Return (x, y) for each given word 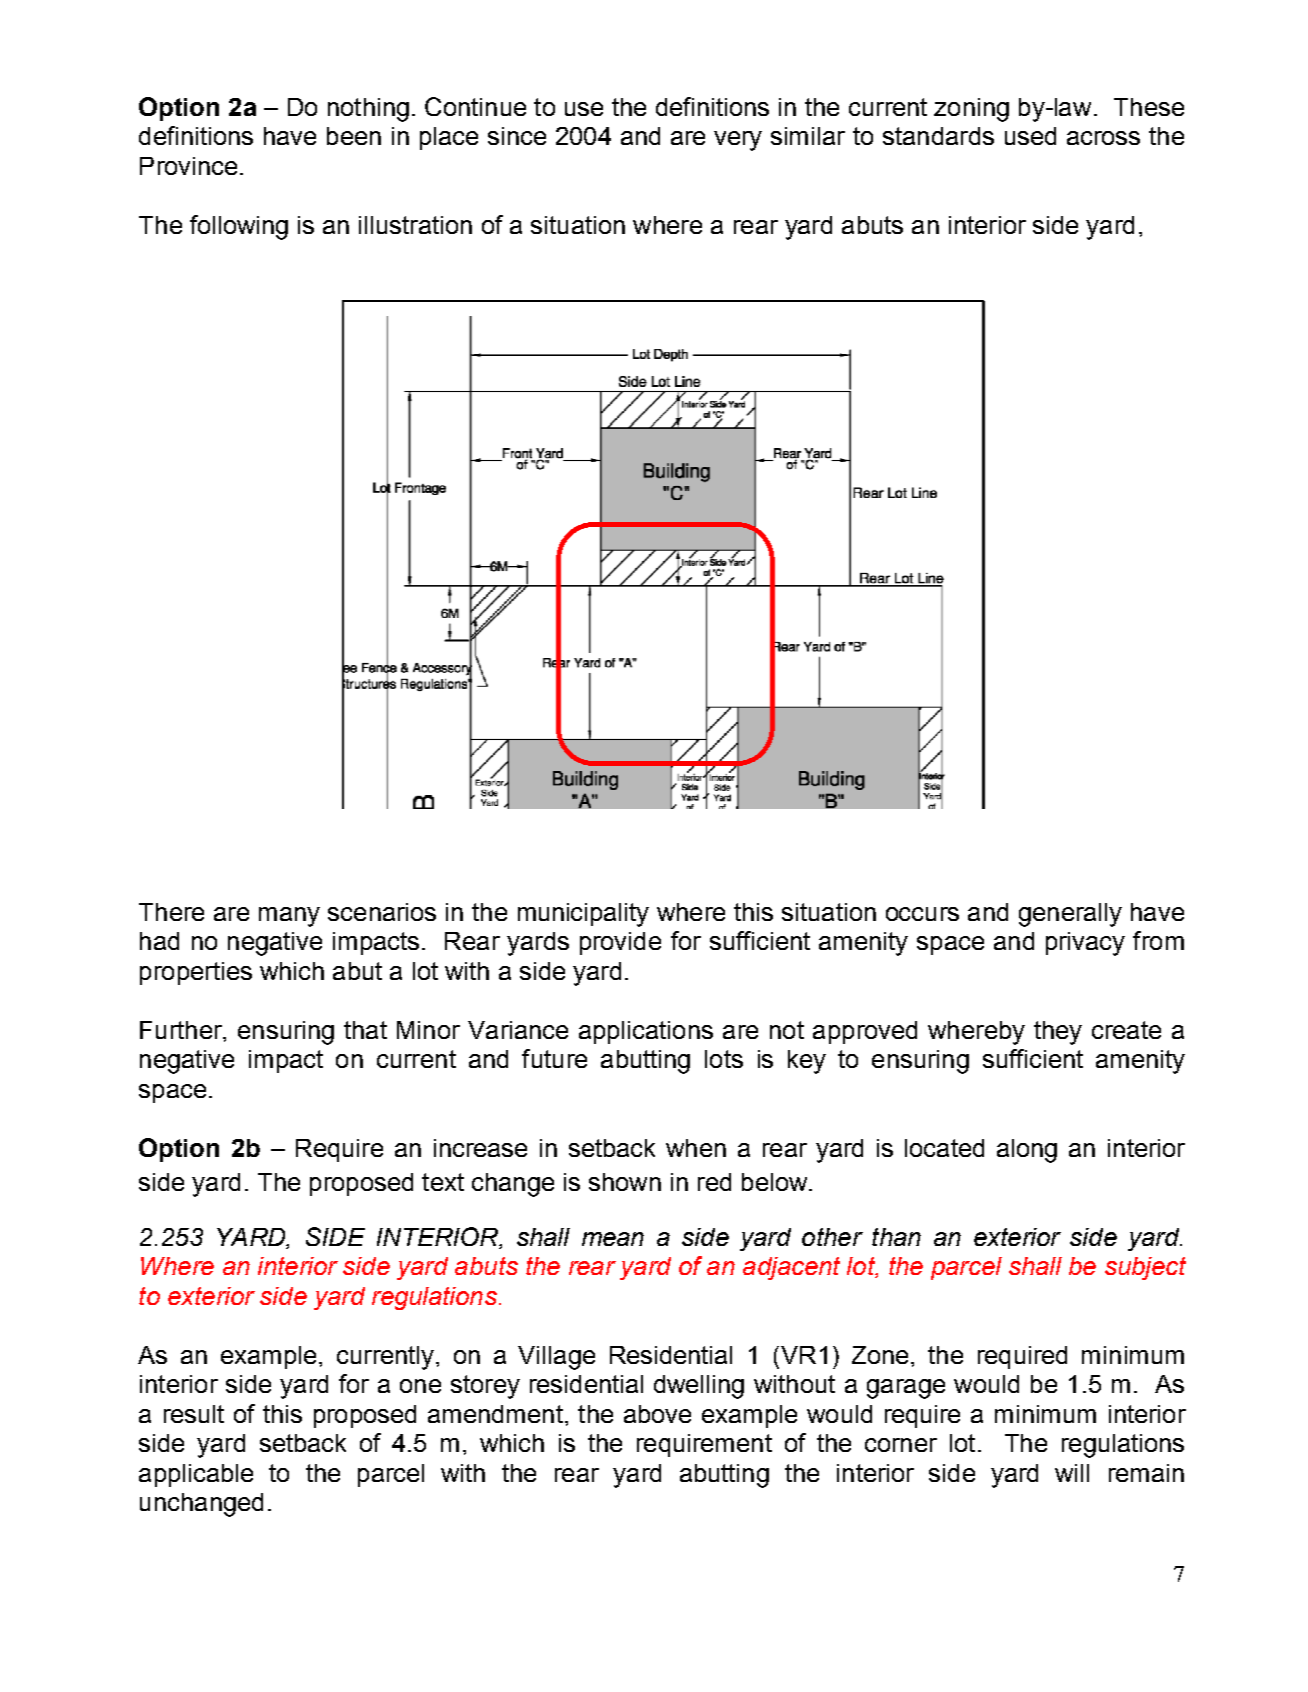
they (1058, 1033)
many (289, 917)
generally (1070, 915)
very (738, 141)
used (1030, 136)
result (194, 1414)
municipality (583, 915)
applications (646, 1032)
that (365, 1030)
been (354, 136)
